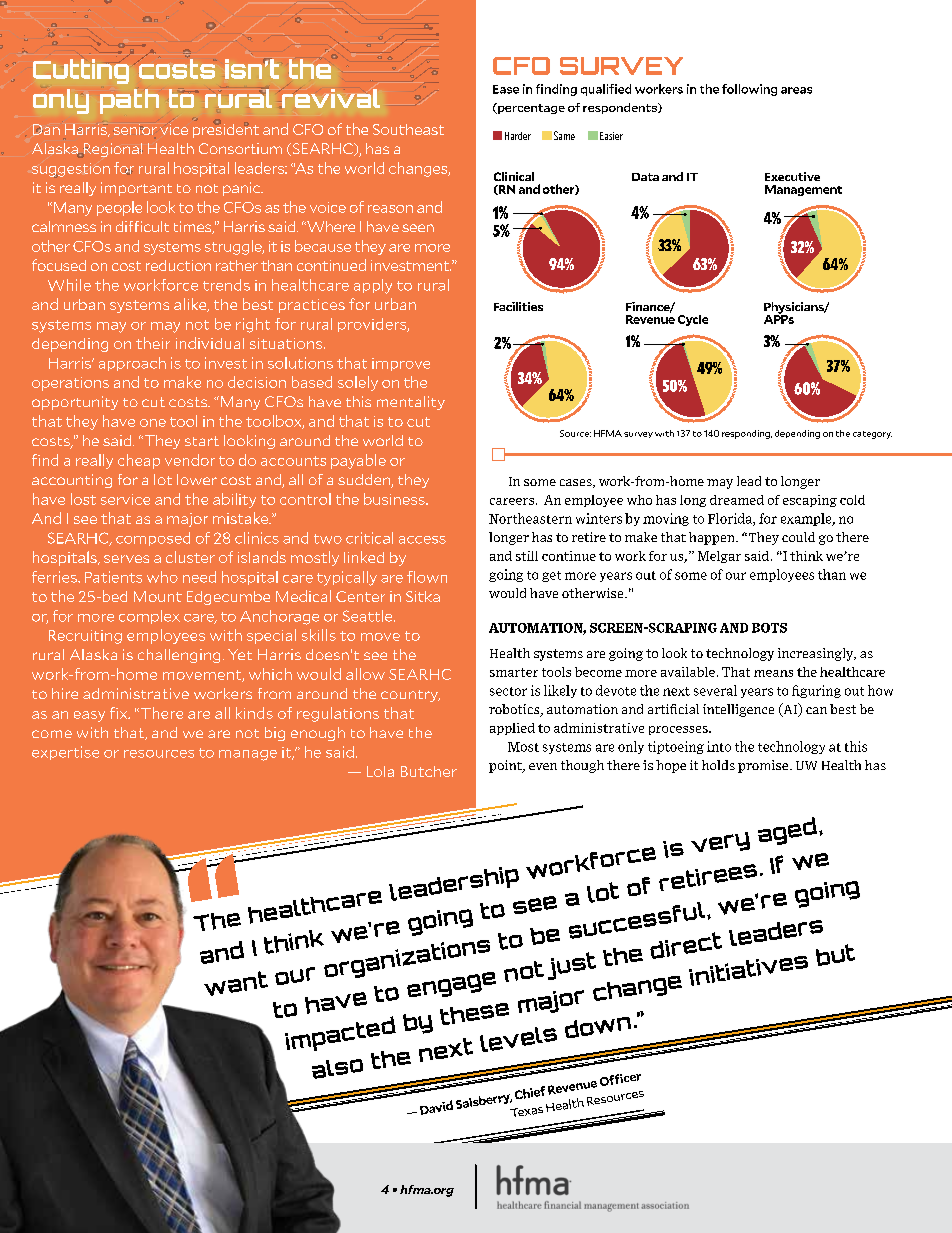  What do you see at coordinates (796, 90) in the document?
I see `areas` at bounding box center [796, 90].
